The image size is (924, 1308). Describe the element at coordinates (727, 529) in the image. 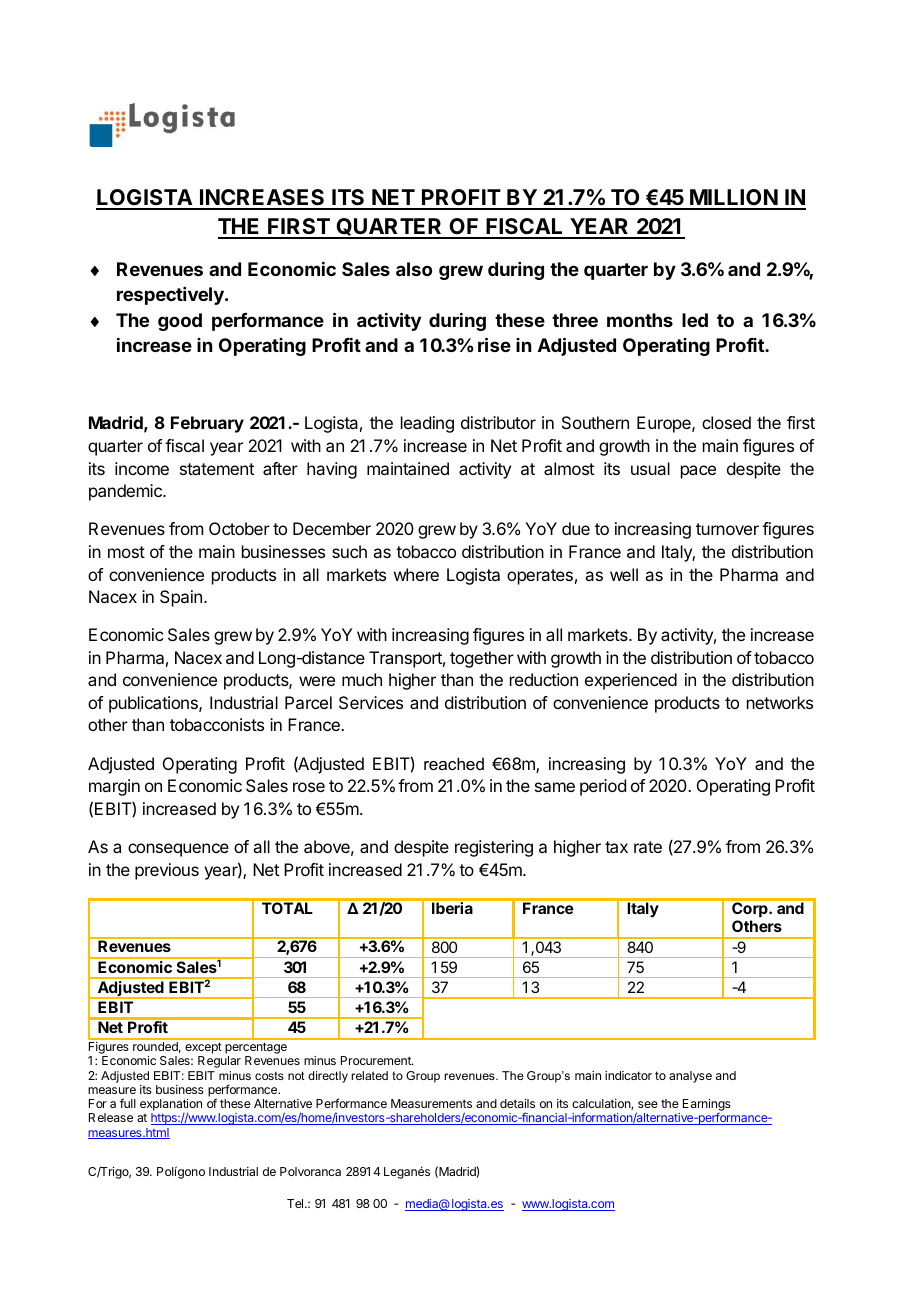

I see `turnover` at that location.
